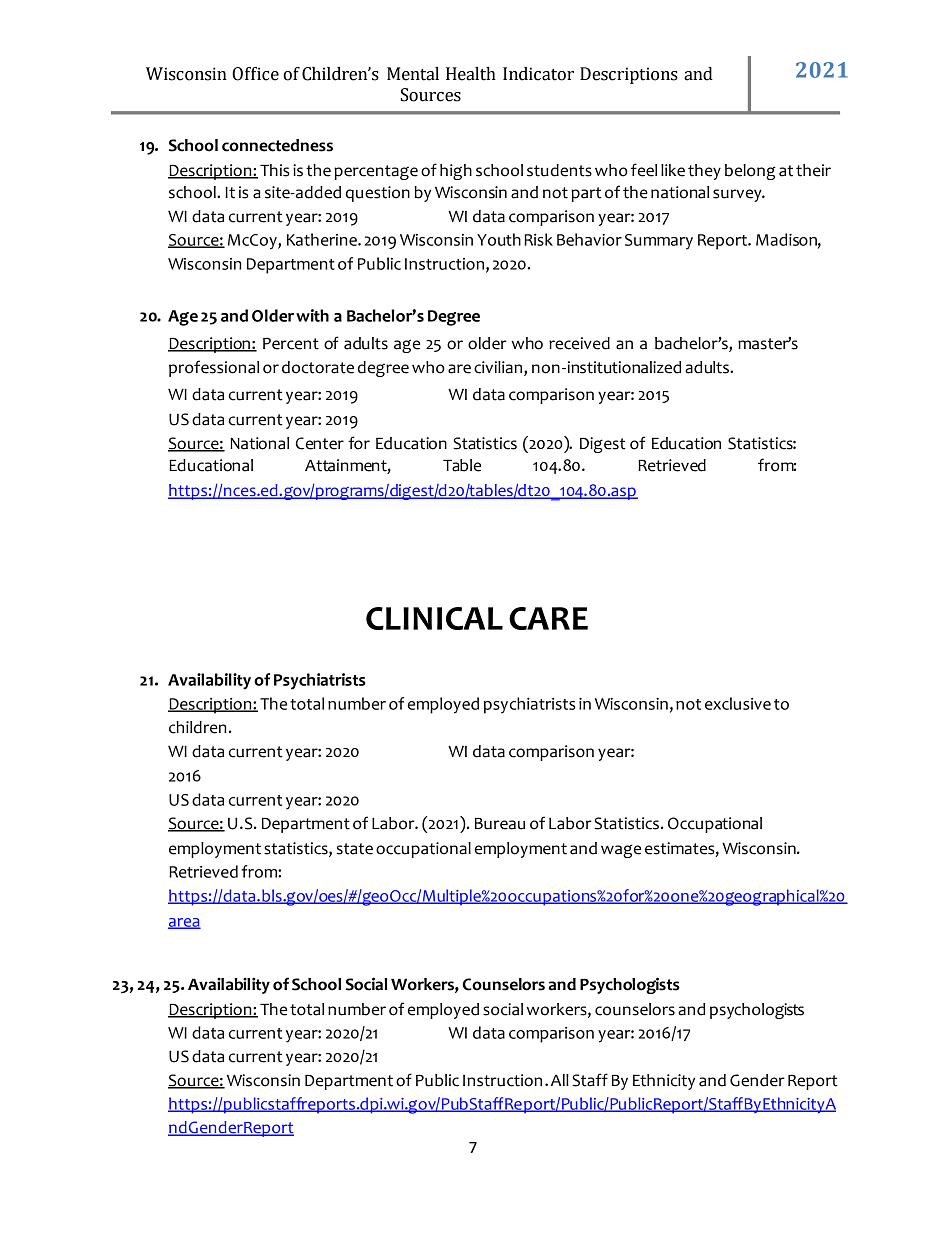 The image size is (952, 1233). What do you see at coordinates (214, 368) in the screenshot?
I see `professional` at bounding box center [214, 368].
